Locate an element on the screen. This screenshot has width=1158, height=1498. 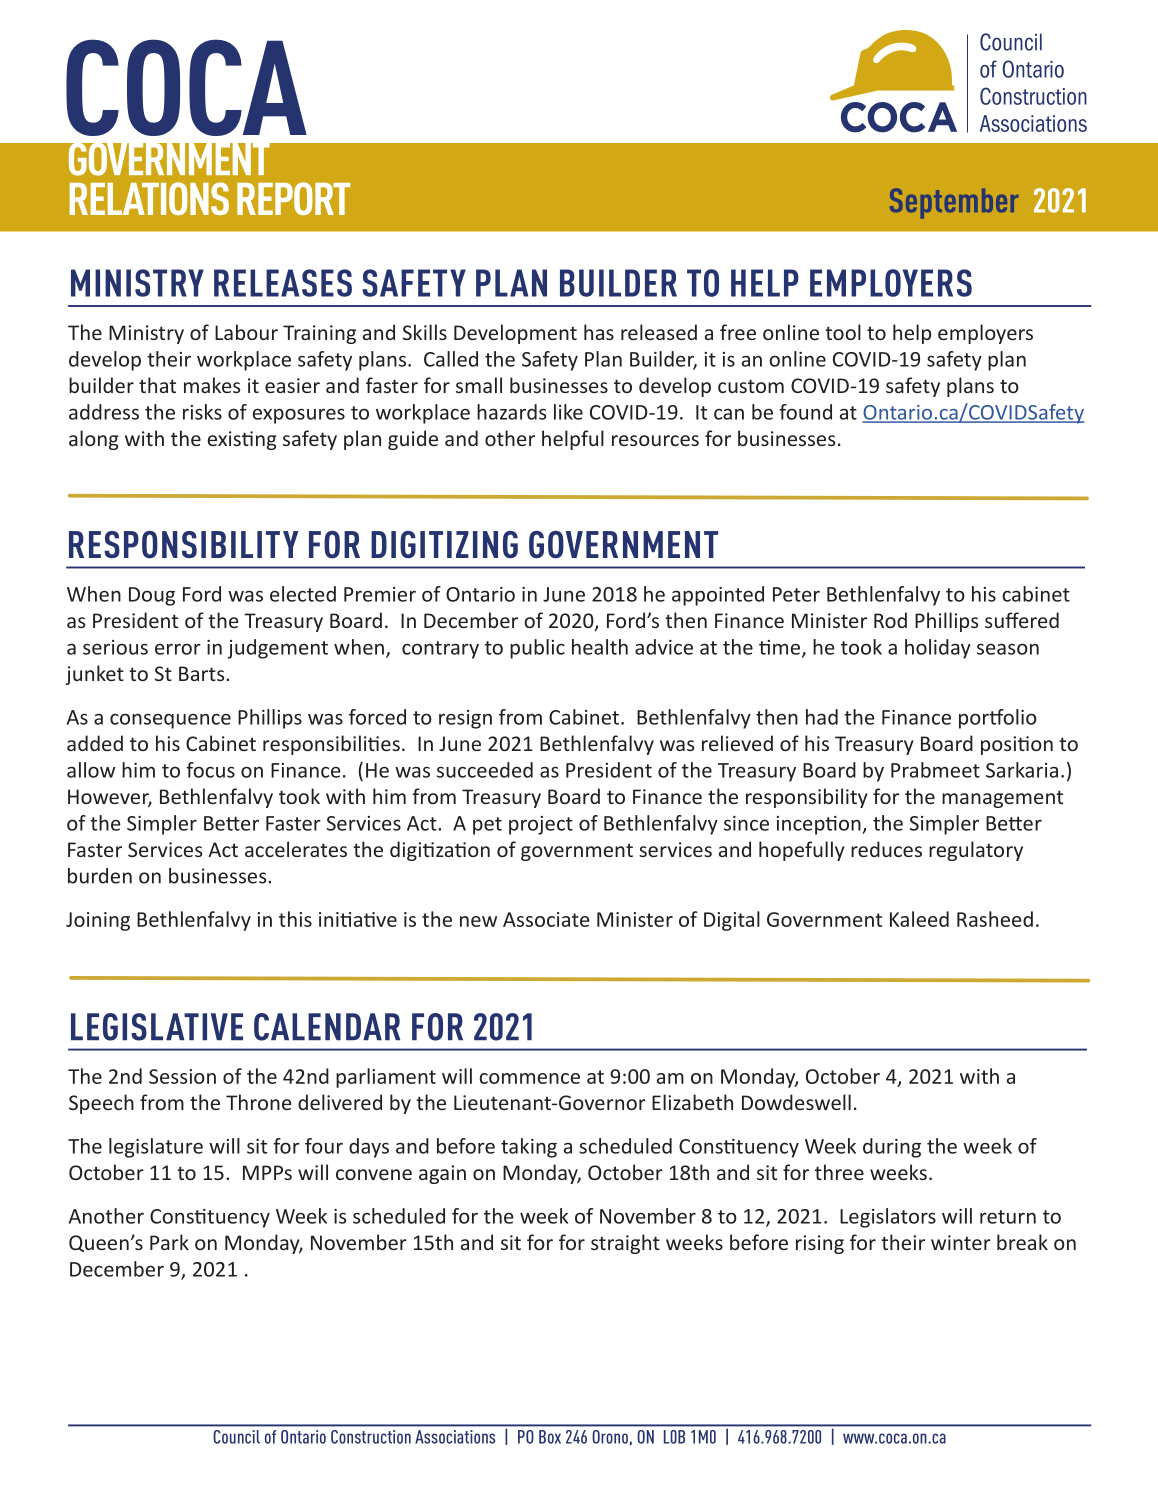
commence is located at coordinates (529, 1078).
